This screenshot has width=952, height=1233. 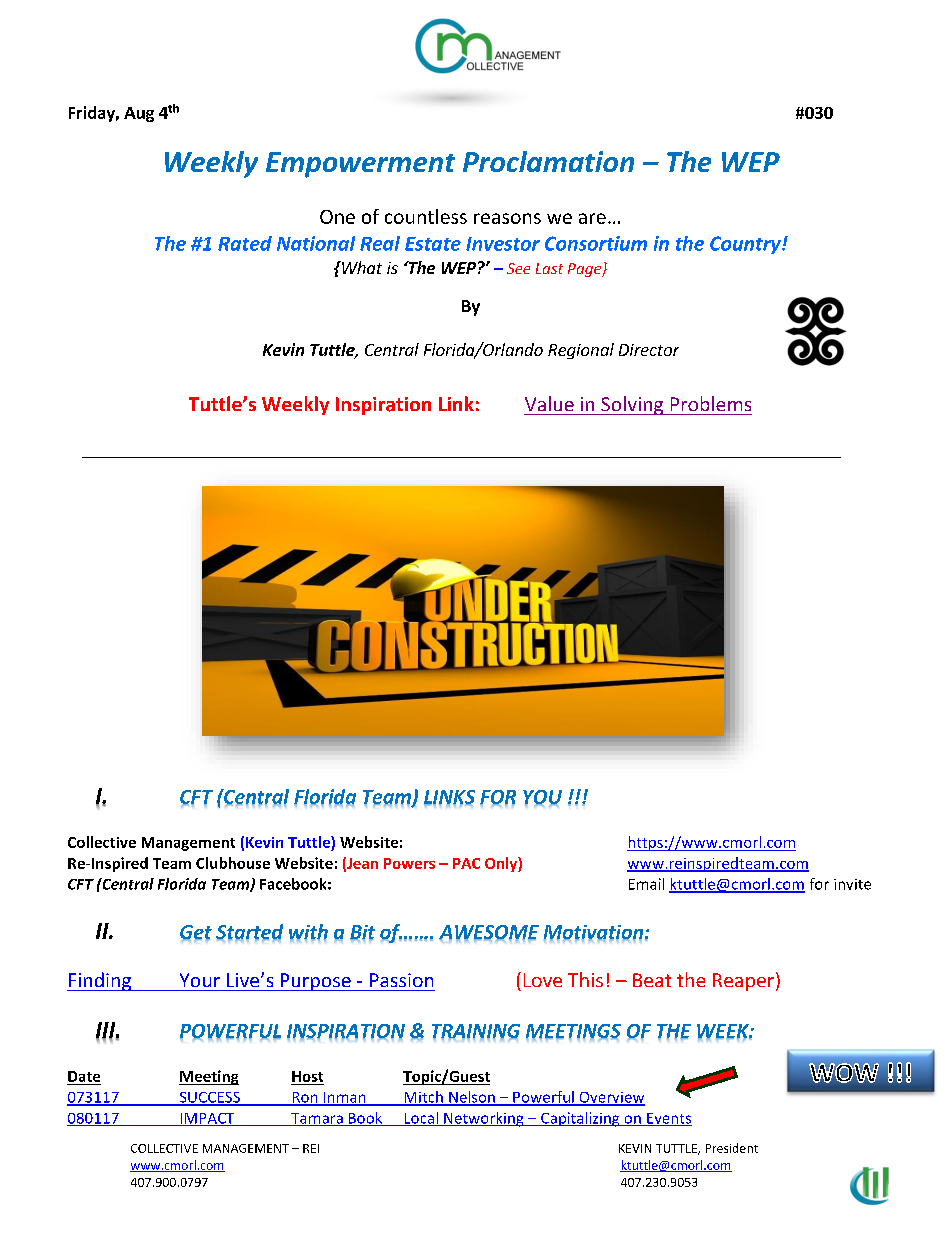 I want to click on IMPACT, so click(x=207, y=1119).
